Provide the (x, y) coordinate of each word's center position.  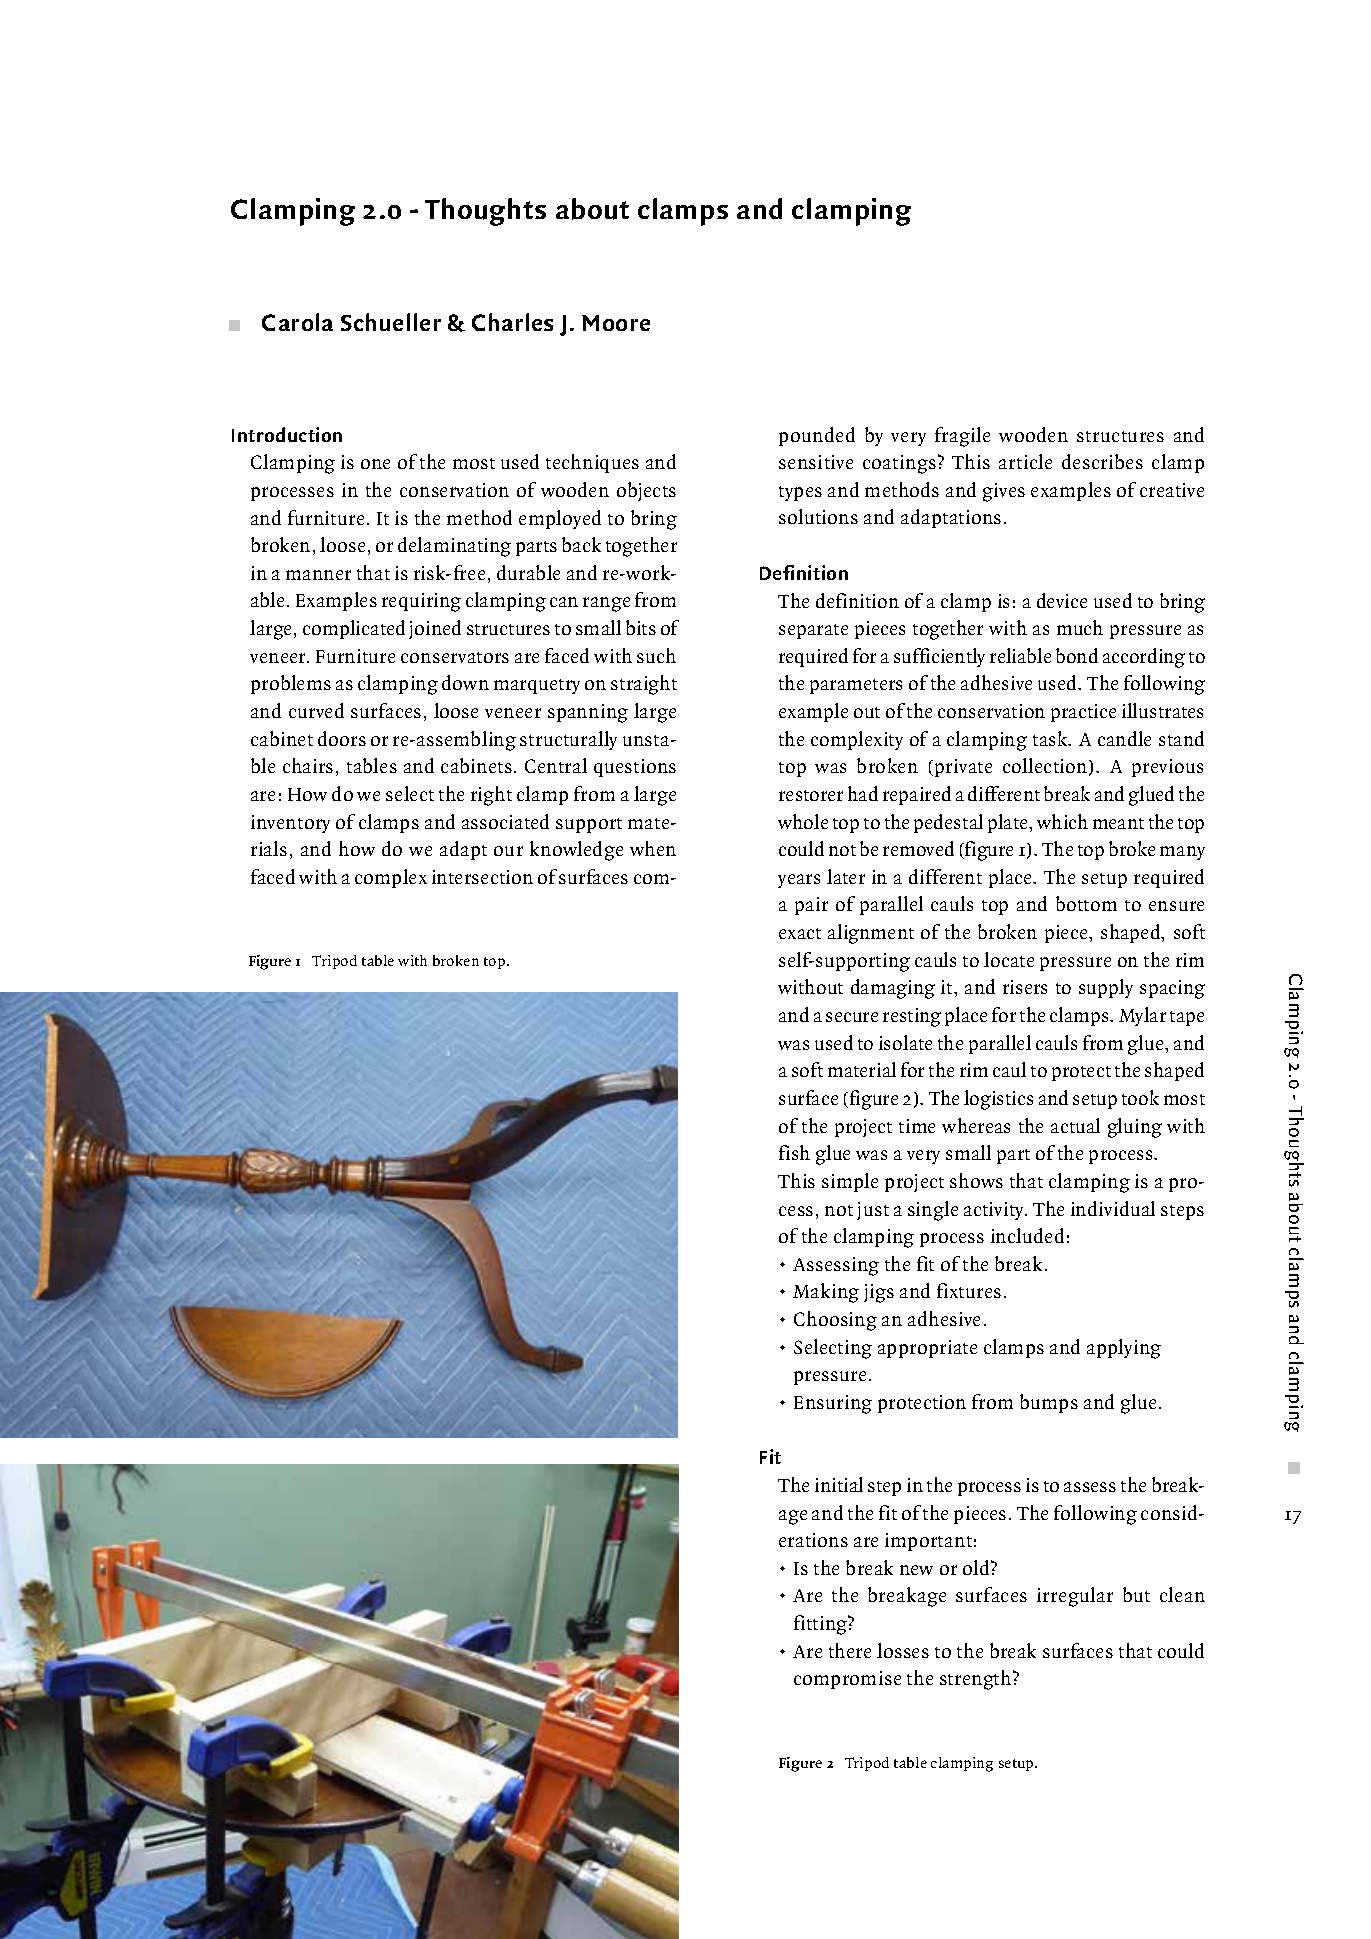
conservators (455, 657)
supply (1106, 988)
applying (1124, 1349)
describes (1102, 461)
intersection (482, 877)
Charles (512, 322)
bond (1077, 655)
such (656, 655)
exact (800, 933)
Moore (616, 323)
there (850, 1650)
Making (826, 1293)
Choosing (835, 1321)
